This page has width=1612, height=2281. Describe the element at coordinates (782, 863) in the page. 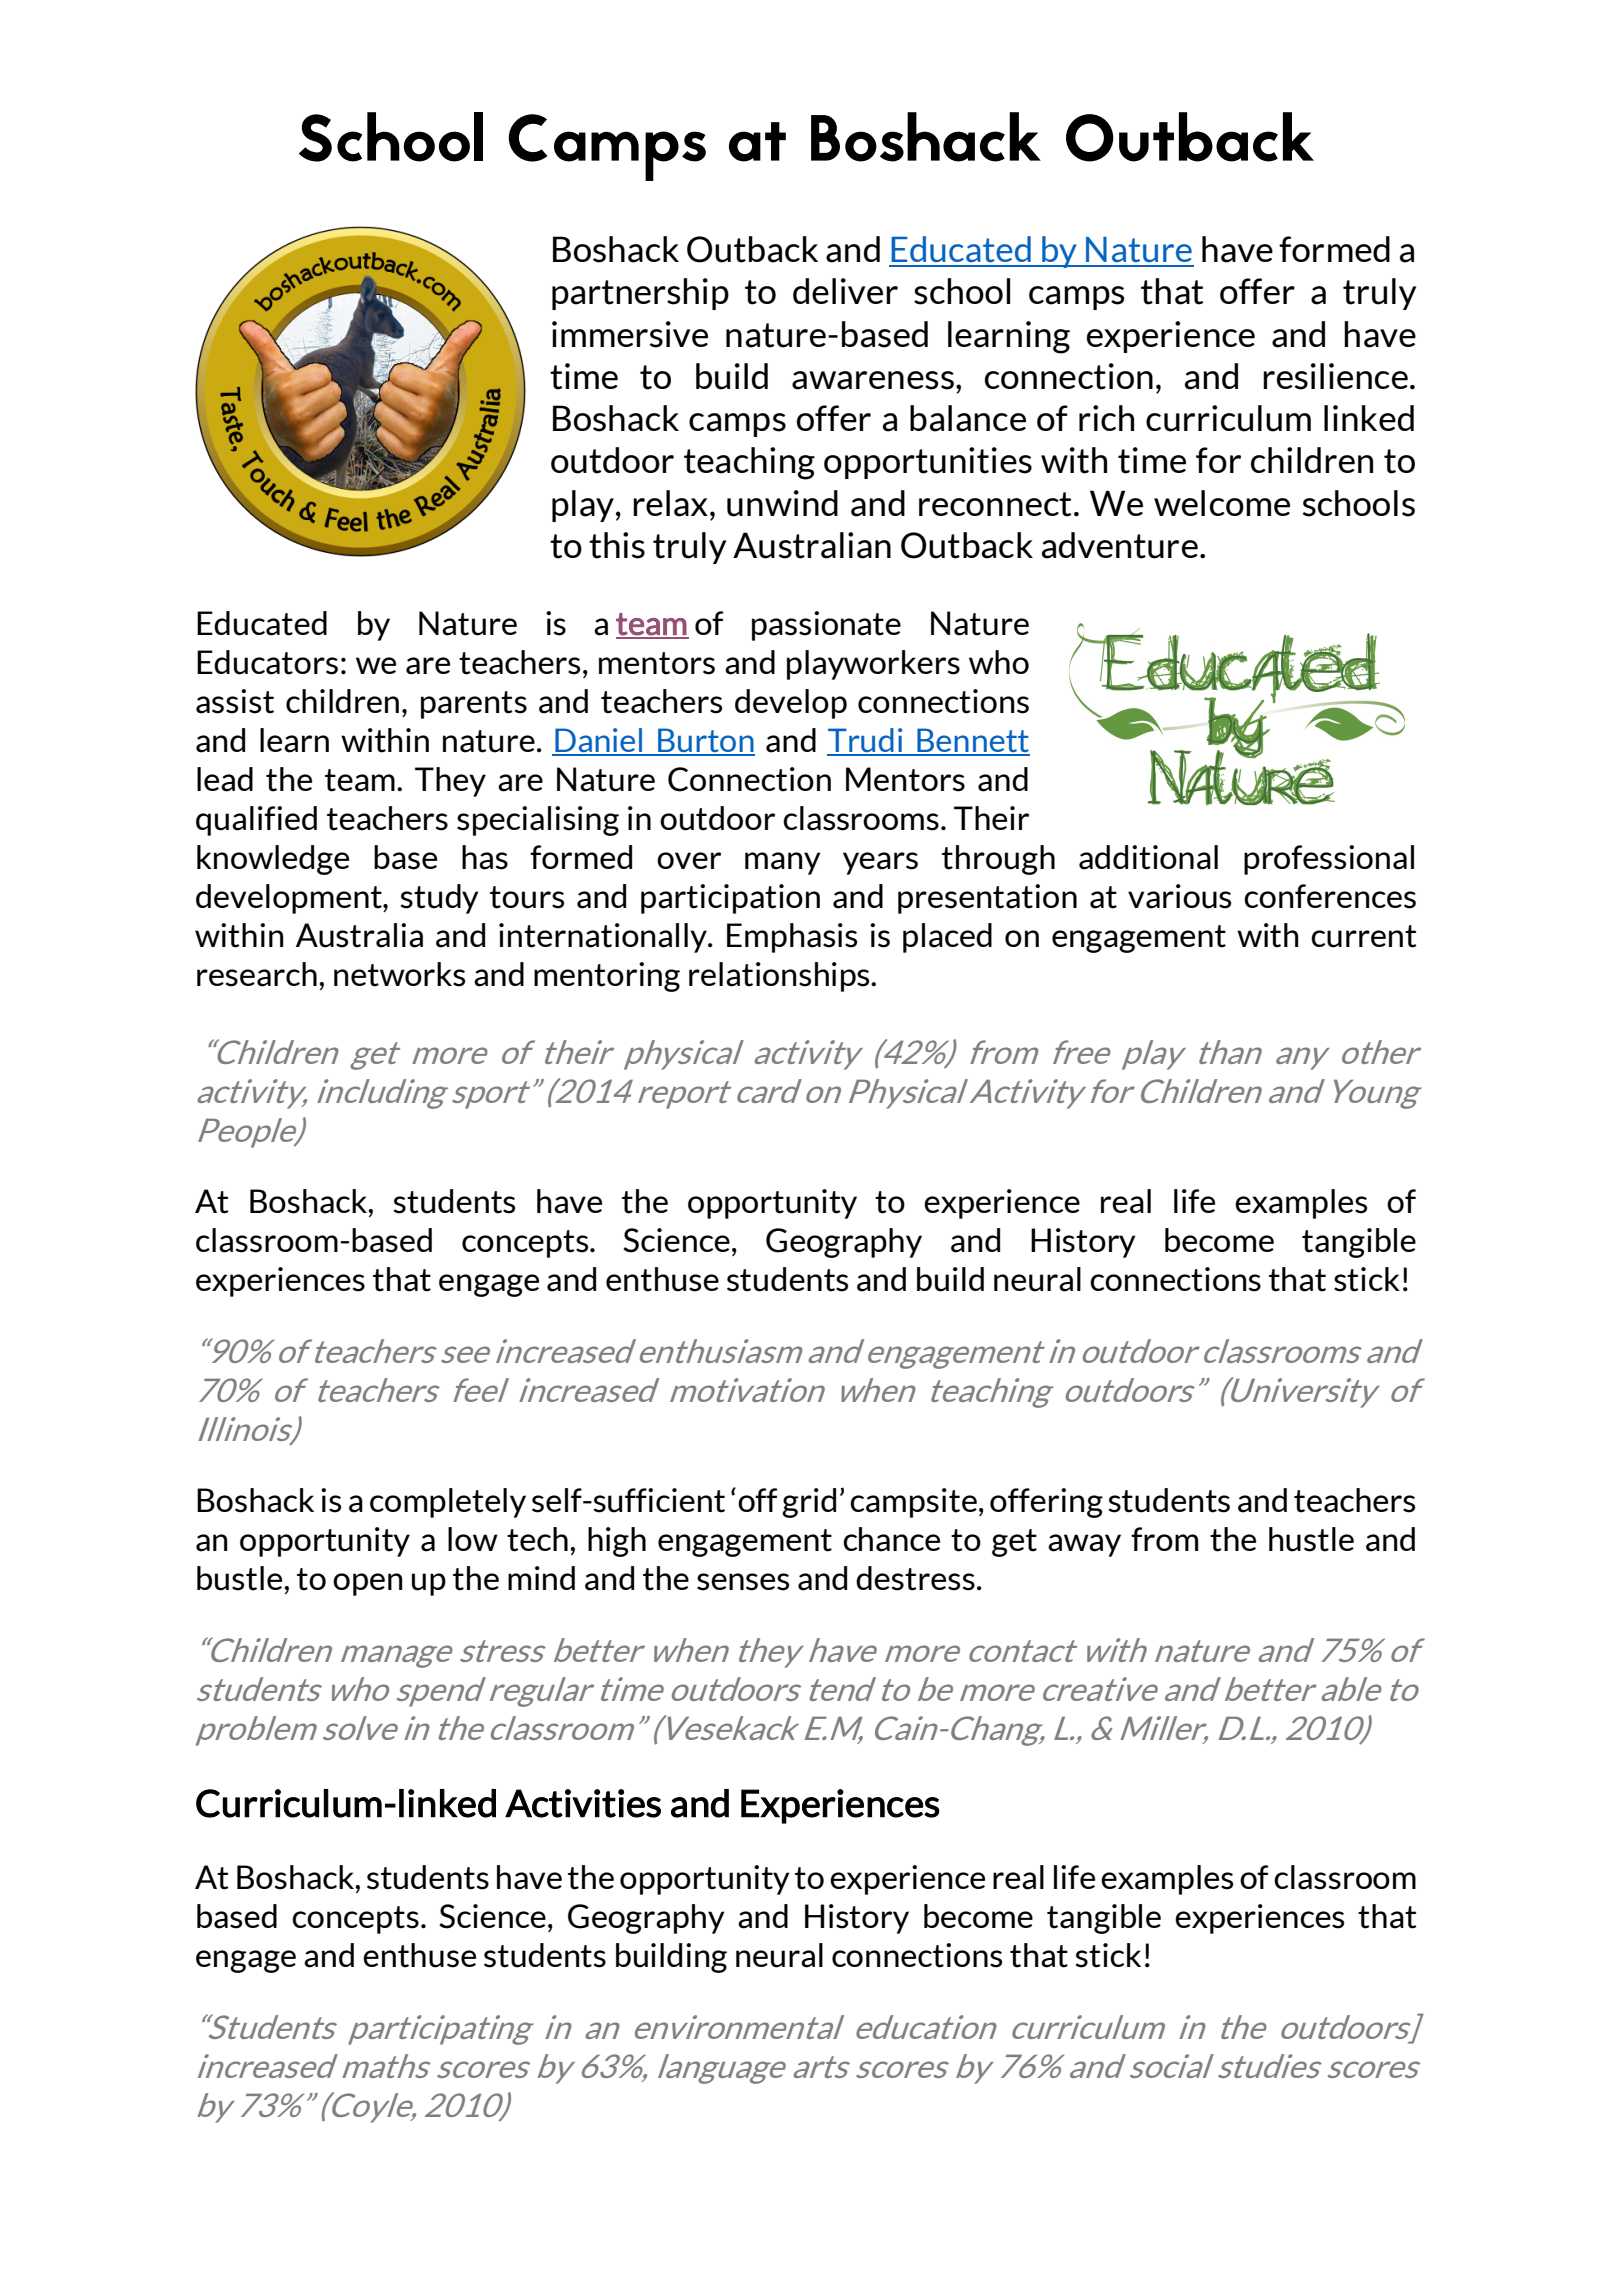

I see `many` at that location.
